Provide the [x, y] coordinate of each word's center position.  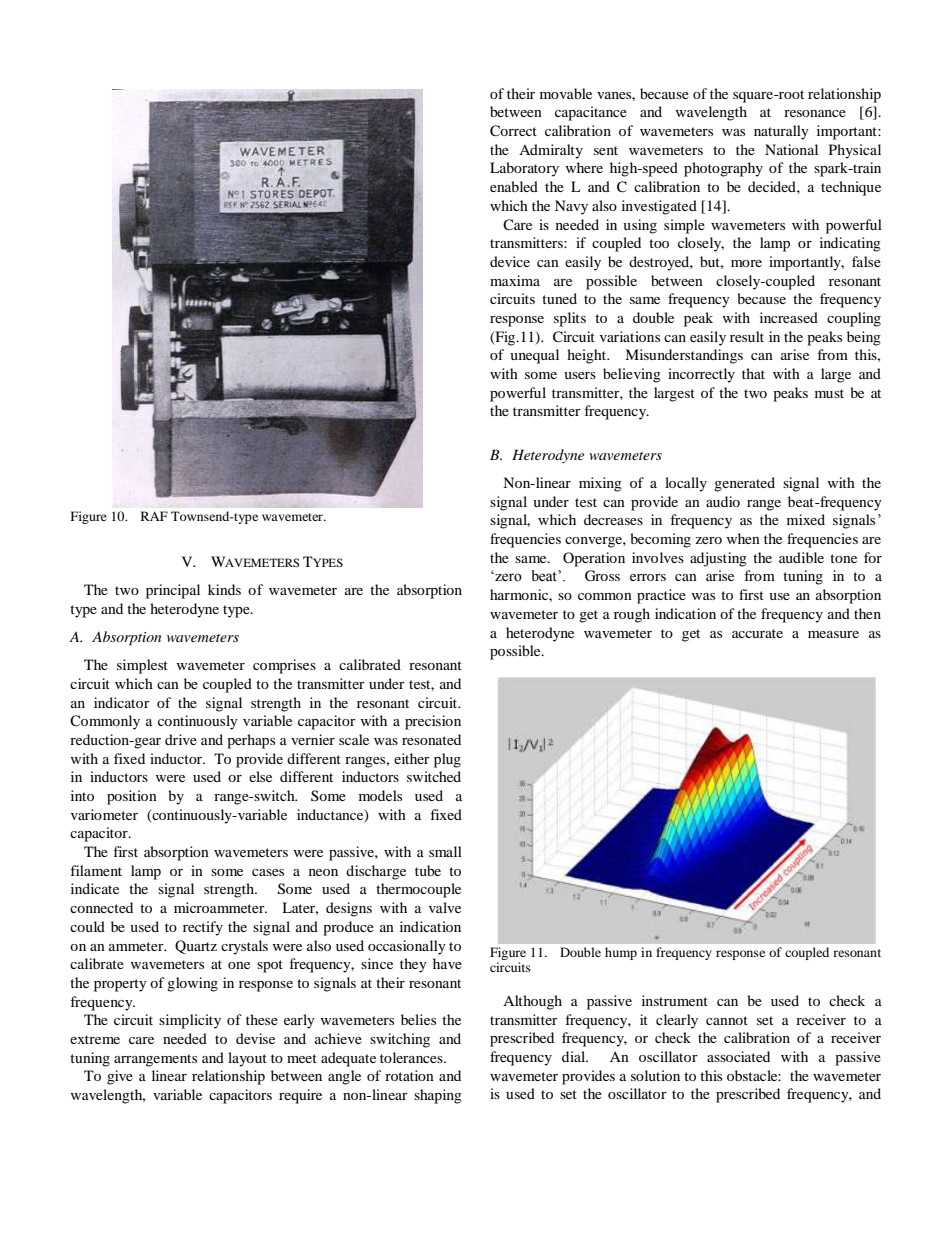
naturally [781, 132]
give [120, 1077]
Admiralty [551, 151]
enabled [514, 186]
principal [173, 591]
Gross [602, 576]
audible [801, 557]
